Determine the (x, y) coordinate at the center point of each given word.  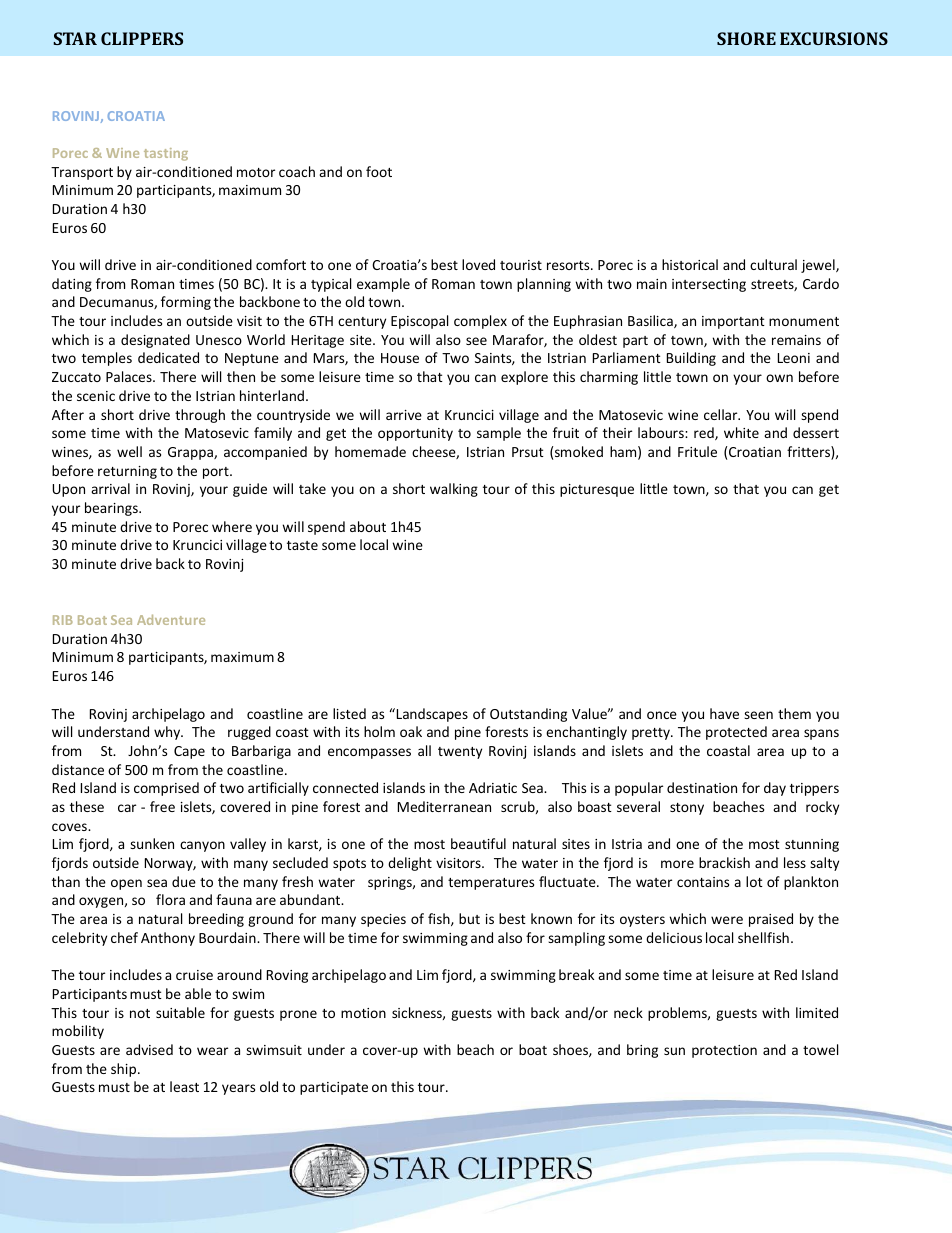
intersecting (709, 285)
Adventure (171, 619)
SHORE (746, 38)
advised (149, 1049)
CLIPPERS (142, 38)
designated (155, 341)
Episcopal (419, 322)
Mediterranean (444, 806)
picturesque (597, 490)
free (162, 806)
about (368, 526)
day (775, 789)
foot (379, 171)
